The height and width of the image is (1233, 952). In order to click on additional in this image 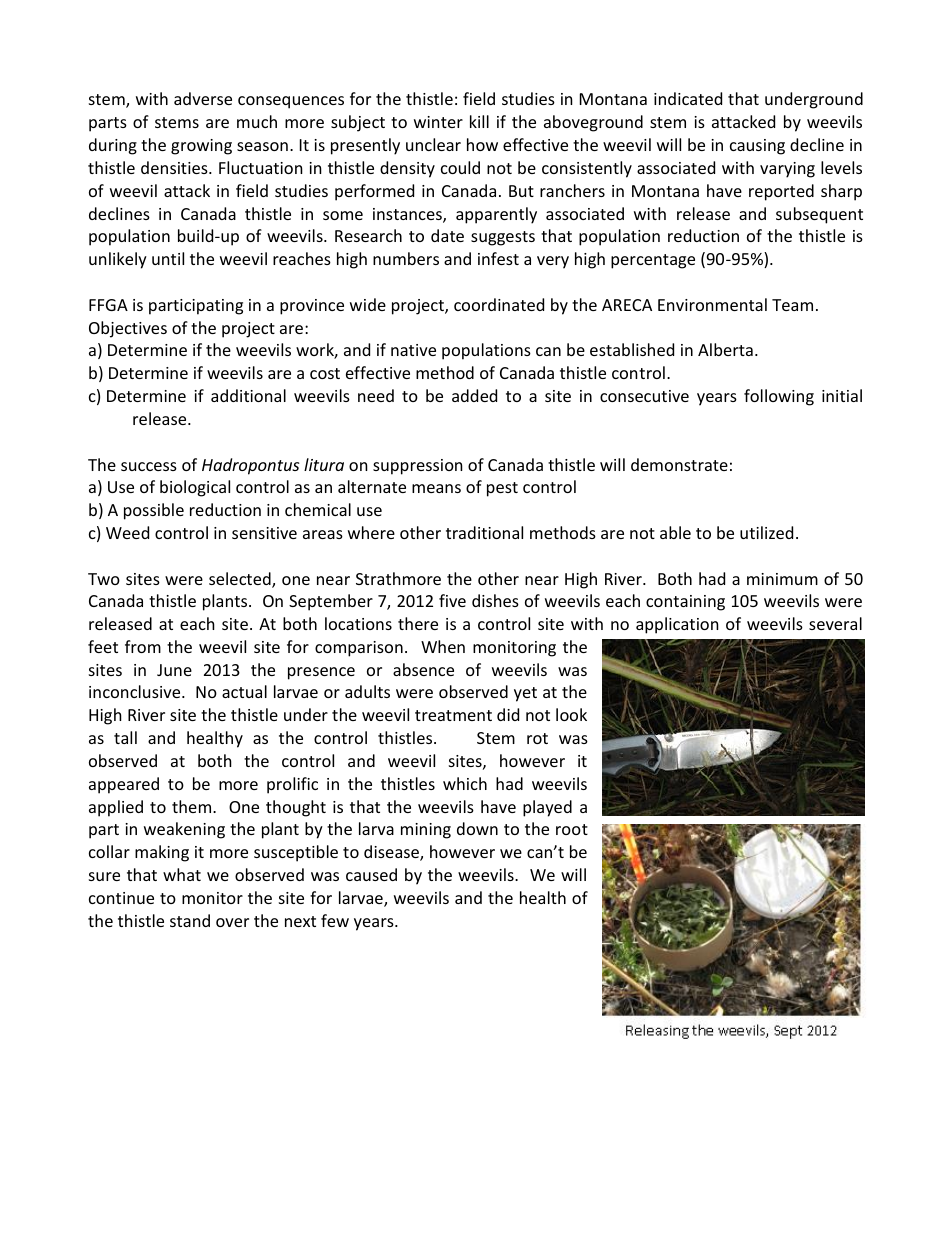, I will do `click(248, 395)`.
